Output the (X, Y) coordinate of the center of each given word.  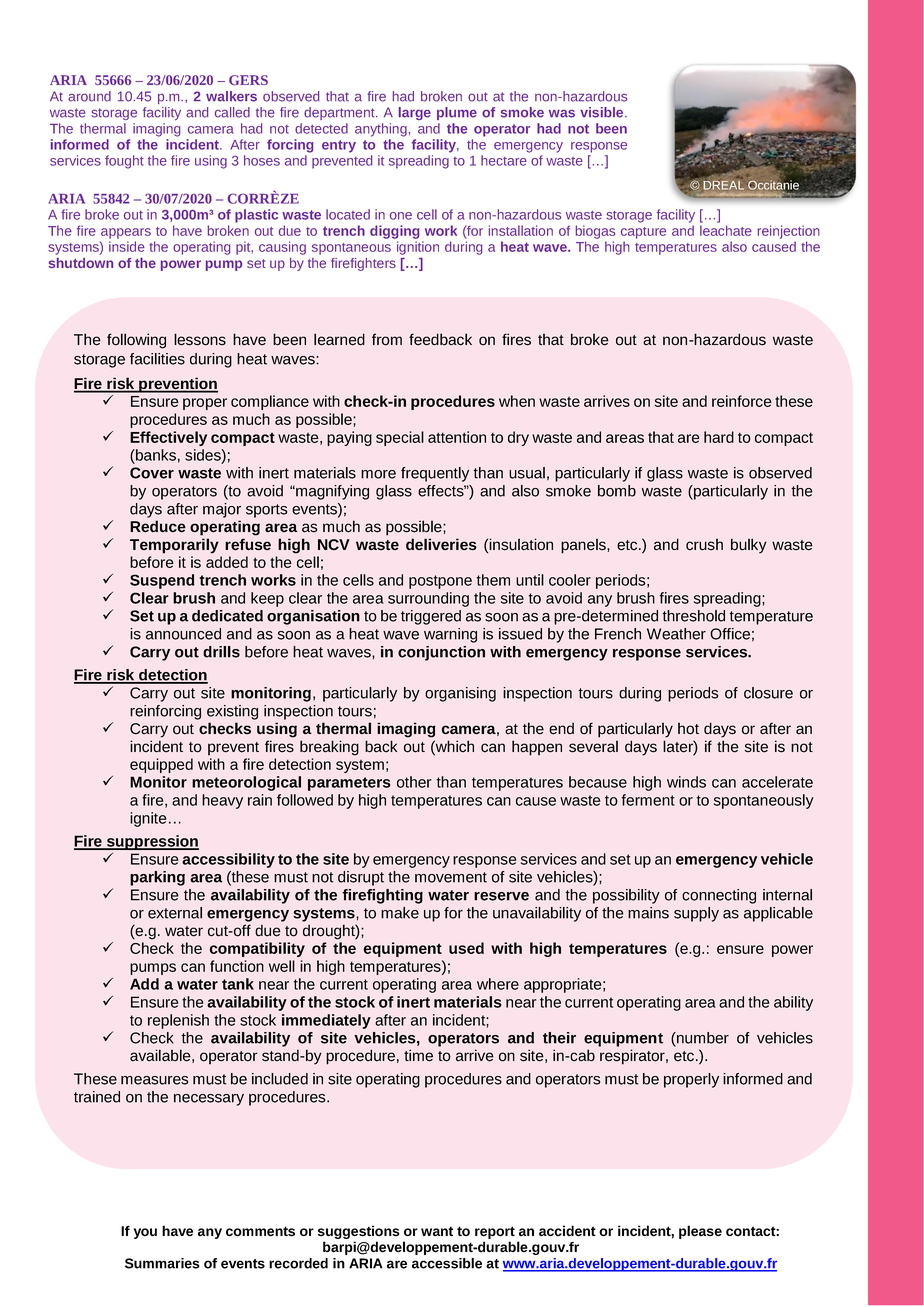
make (400, 913)
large (415, 113)
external (175, 913)
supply (696, 914)
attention (457, 437)
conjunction (441, 653)
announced (183, 634)
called (232, 112)
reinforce (742, 401)
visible (603, 112)
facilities (157, 359)
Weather (676, 634)
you (145, 1233)
